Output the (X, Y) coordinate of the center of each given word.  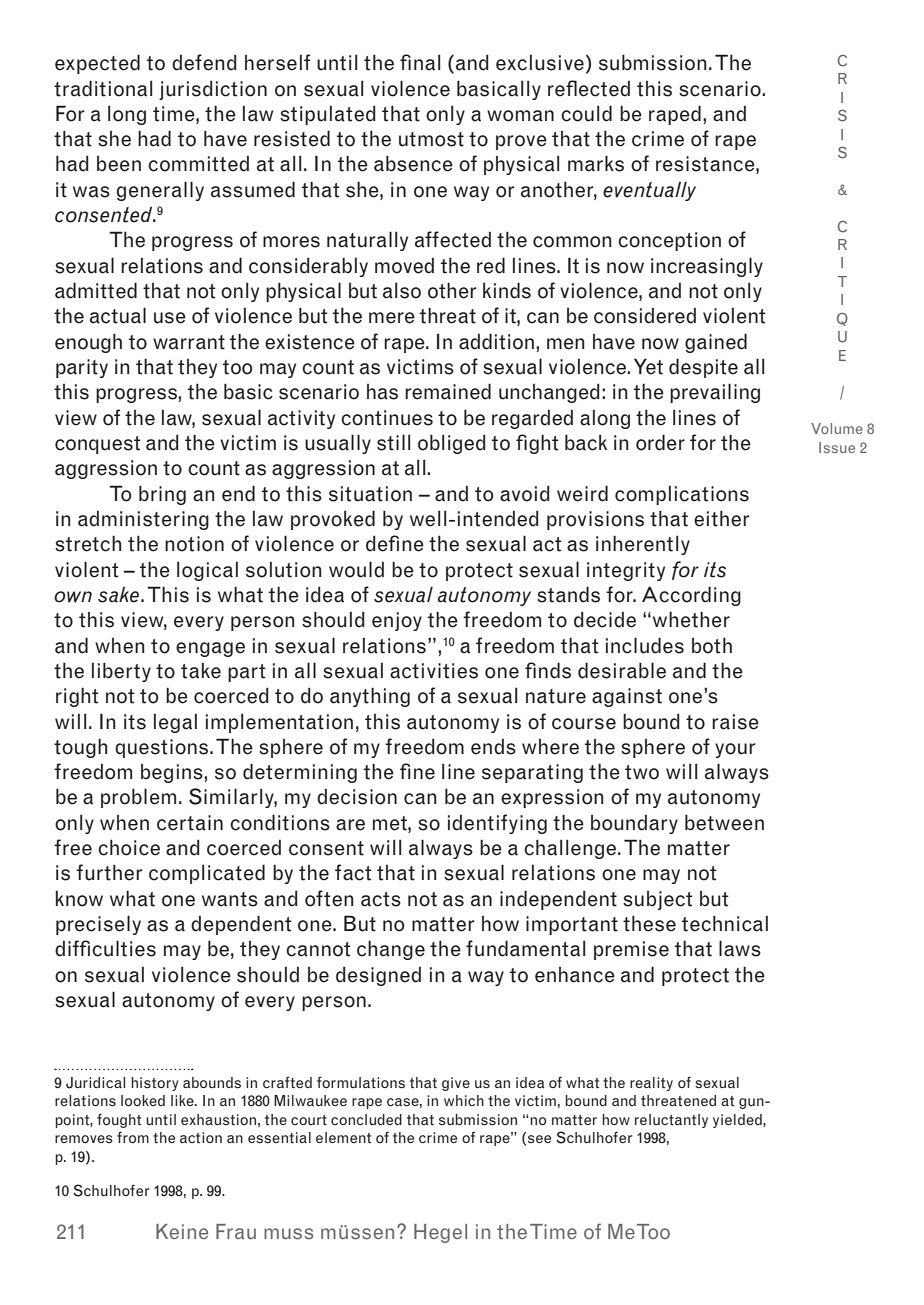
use (170, 318)
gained (716, 343)
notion (194, 544)
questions (163, 748)
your (735, 750)
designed (378, 976)
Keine (182, 1231)
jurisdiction (213, 90)
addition (496, 341)
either (722, 518)
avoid (525, 493)
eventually (649, 191)
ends (493, 746)
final (420, 62)
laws (740, 948)
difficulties (105, 948)
